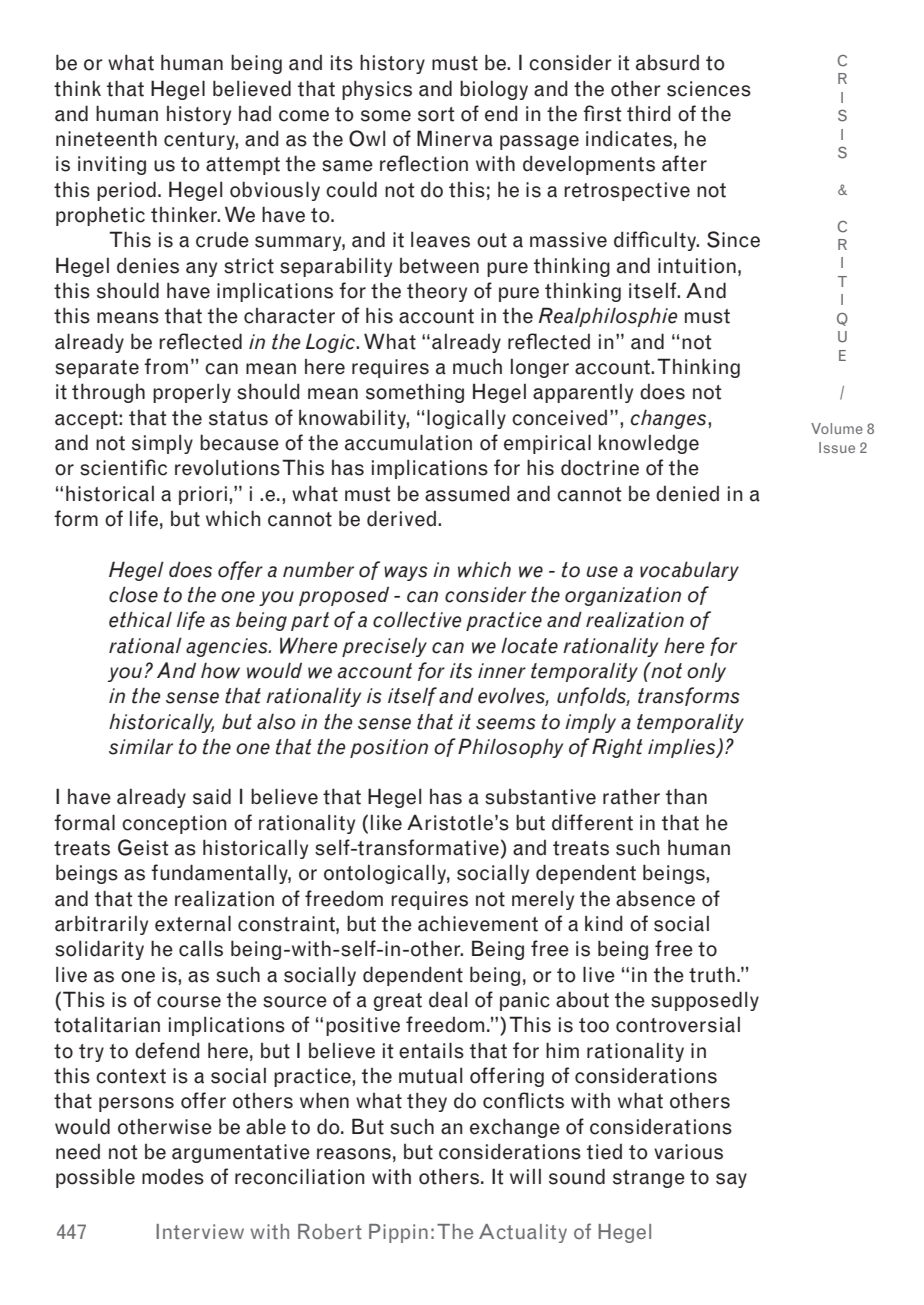 The image size is (924, 1305). I want to click on ethical, so click(140, 619).
